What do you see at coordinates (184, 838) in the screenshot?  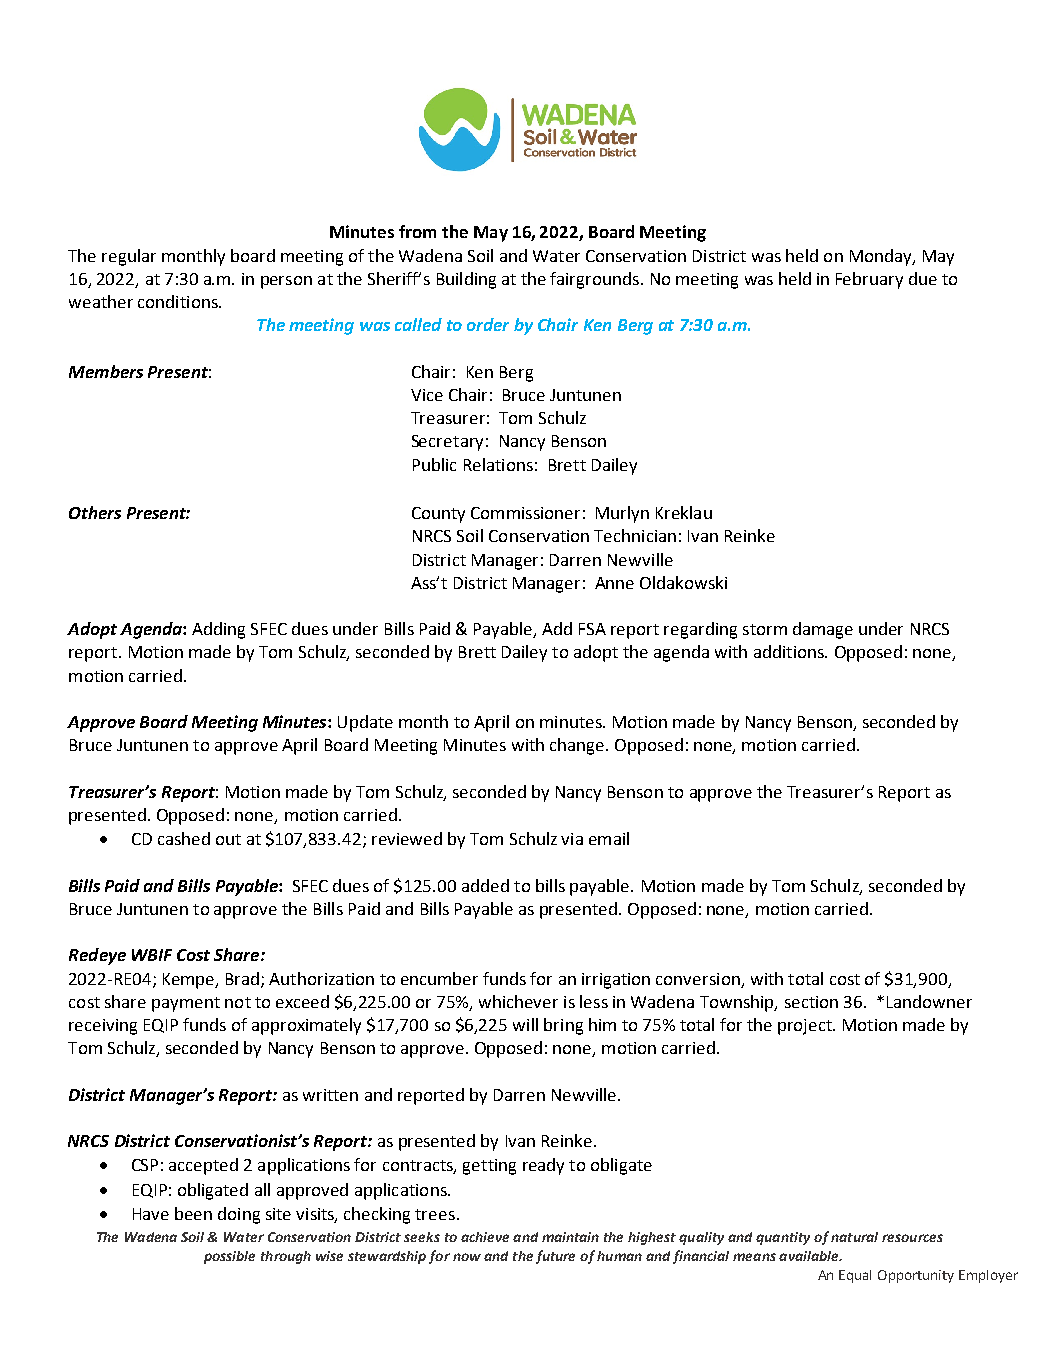 I see `cashed` at bounding box center [184, 838].
